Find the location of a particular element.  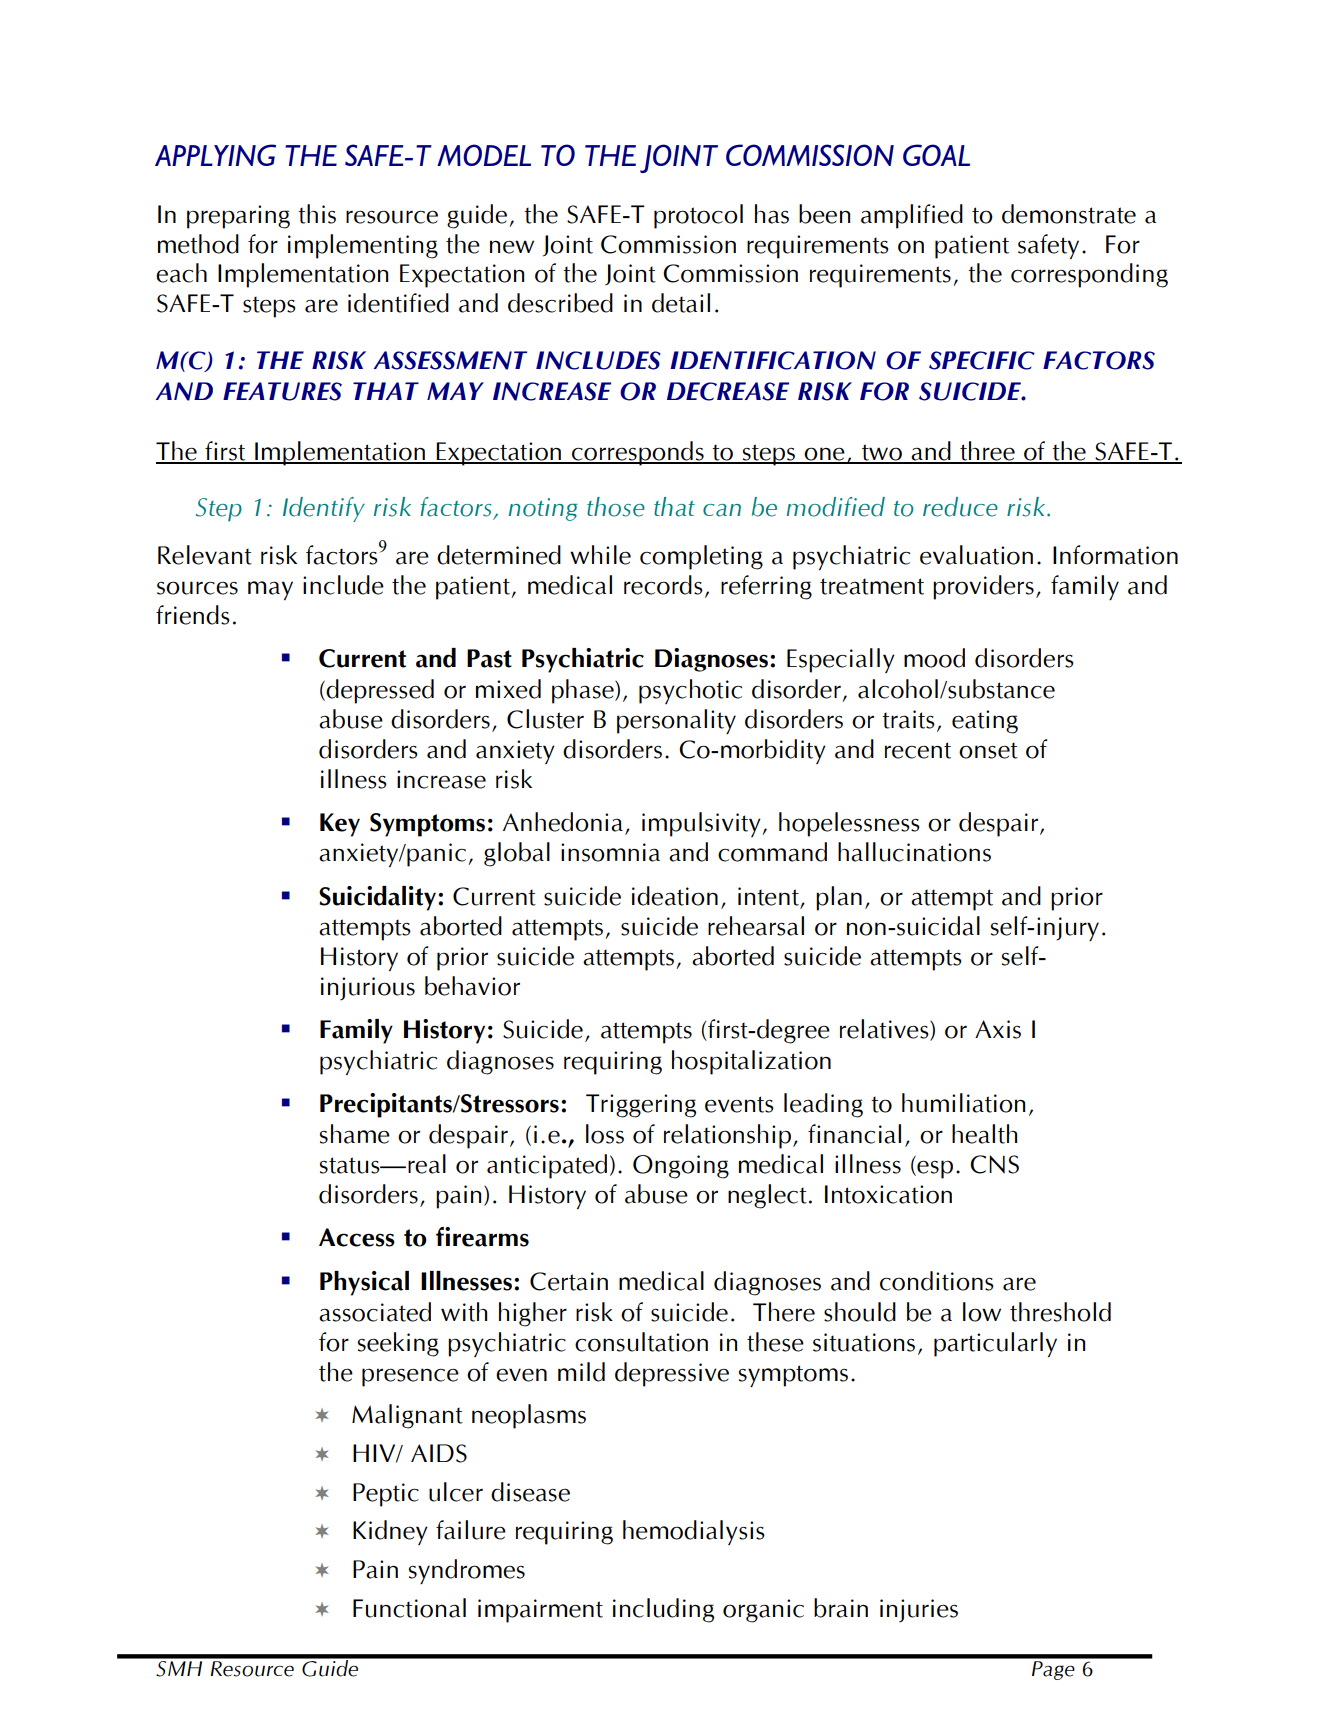

demonstrate is located at coordinates (1069, 214).
